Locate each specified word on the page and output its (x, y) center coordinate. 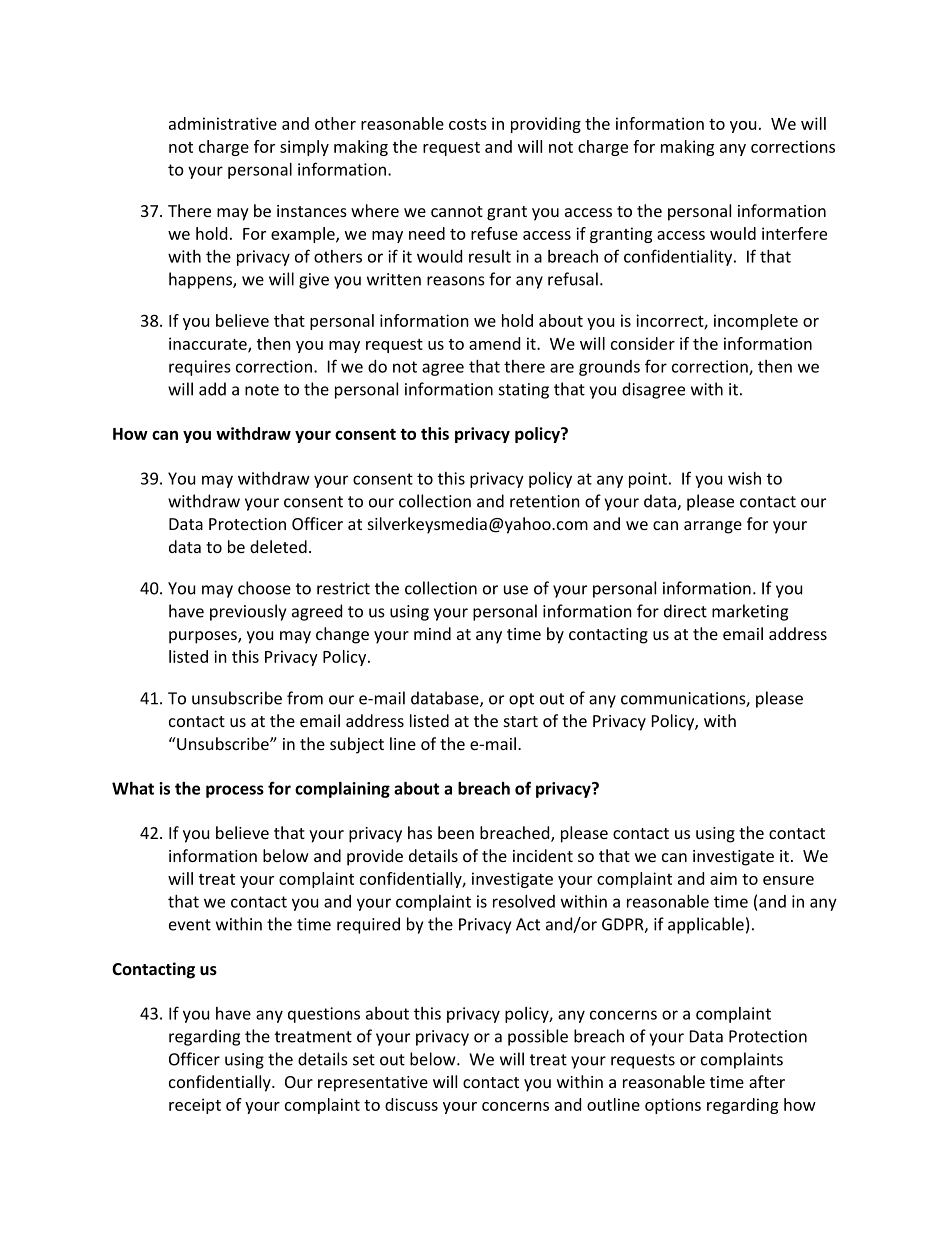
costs (468, 124)
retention (545, 501)
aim (723, 878)
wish (744, 478)
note (262, 390)
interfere (794, 233)
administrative (223, 123)
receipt (195, 1106)
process (235, 791)
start (521, 721)
